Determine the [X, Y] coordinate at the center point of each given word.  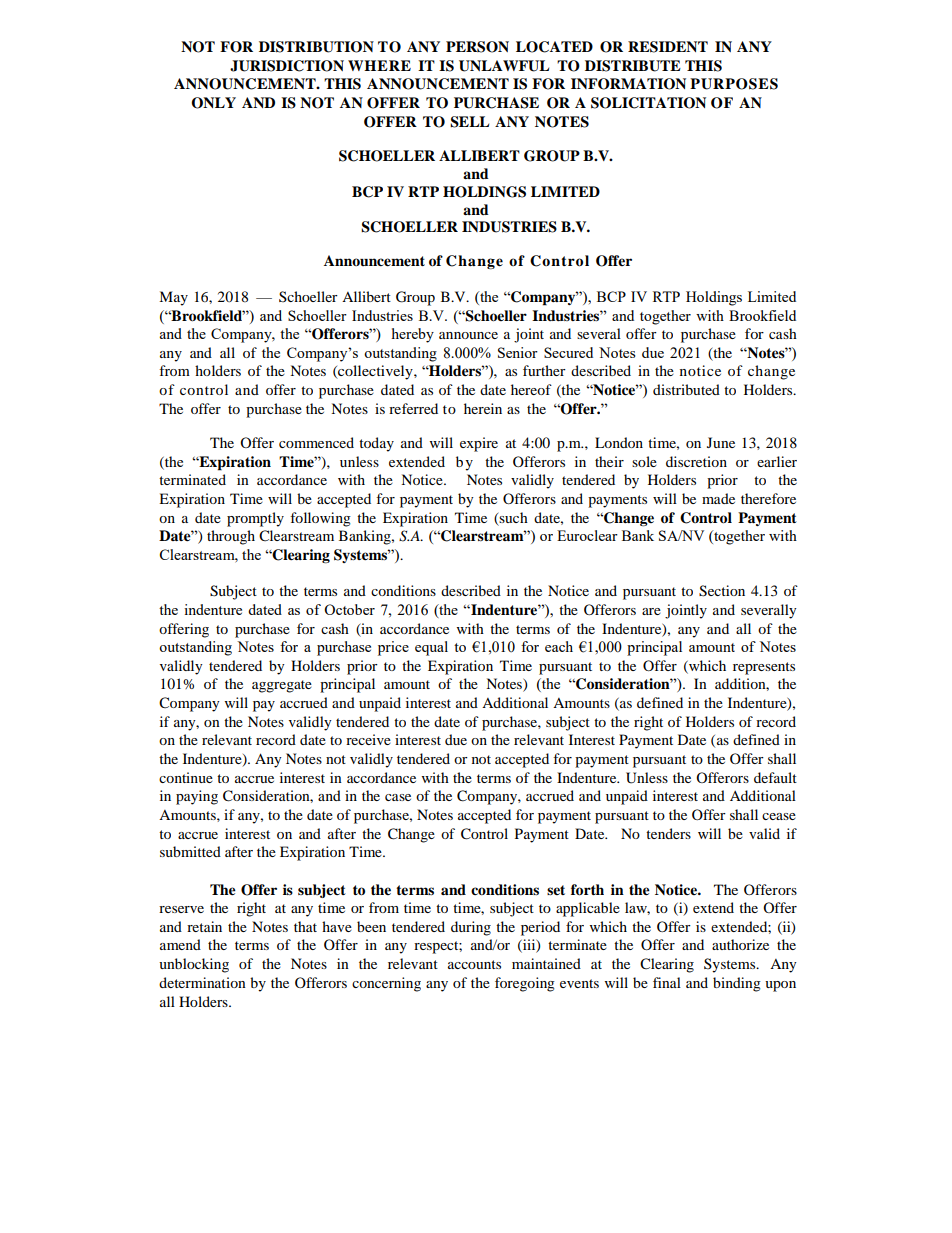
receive [368, 739]
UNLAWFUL [504, 66]
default [775, 777]
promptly [255, 519]
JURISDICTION [287, 66]
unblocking [194, 965]
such [513, 517]
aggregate [282, 686]
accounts [474, 964]
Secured [568, 352]
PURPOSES [734, 84]
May [173, 298]
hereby [413, 335]
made [718, 498]
